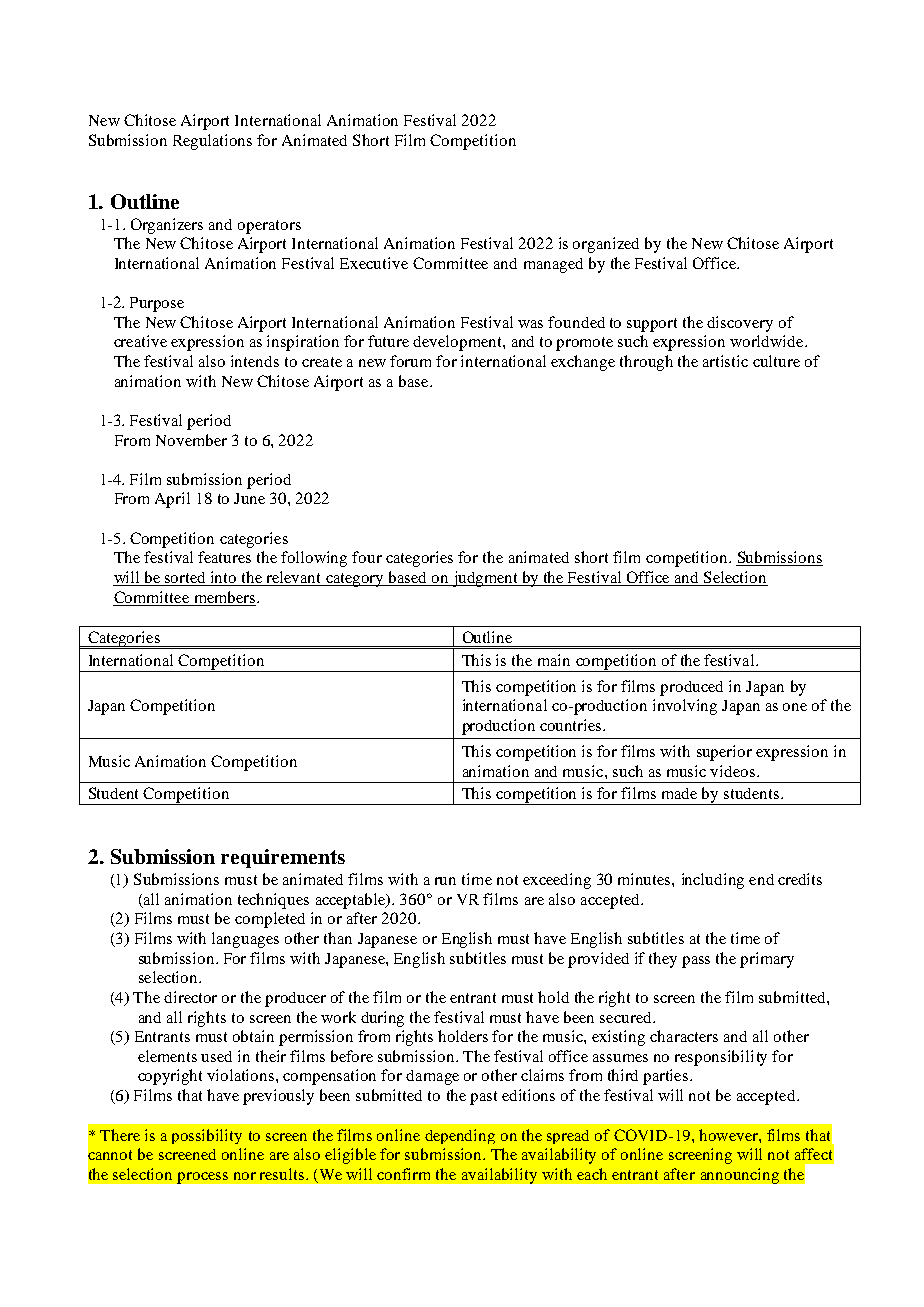 This screenshot has height=1307, width=924. What do you see at coordinates (374, 263) in the screenshot?
I see `Executive` at bounding box center [374, 263].
